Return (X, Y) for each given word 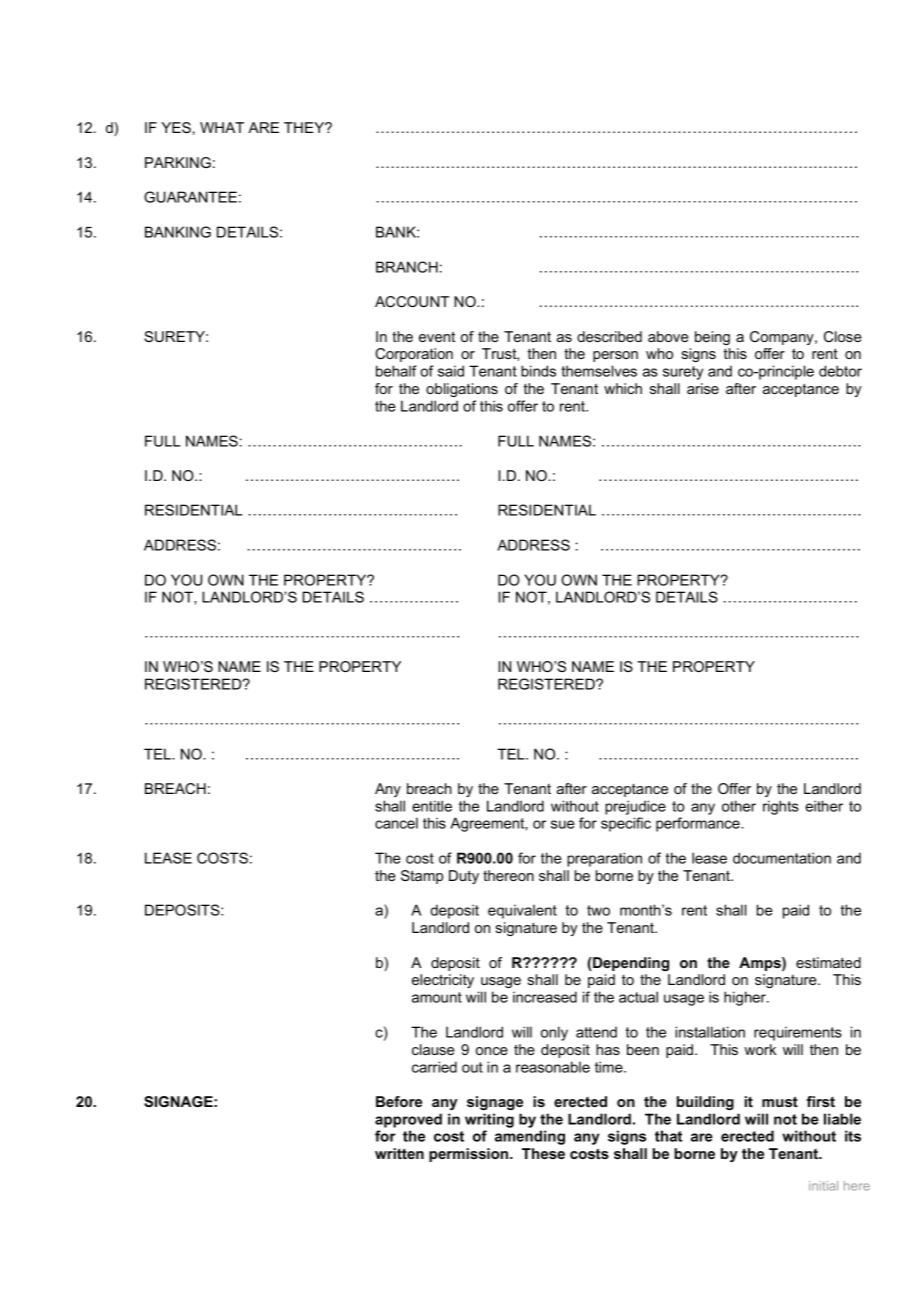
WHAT (222, 127)
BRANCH (407, 267)
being (712, 338)
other (739, 806)
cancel (396, 823)
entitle (432, 806)
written (399, 1153)
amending (530, 1137)
